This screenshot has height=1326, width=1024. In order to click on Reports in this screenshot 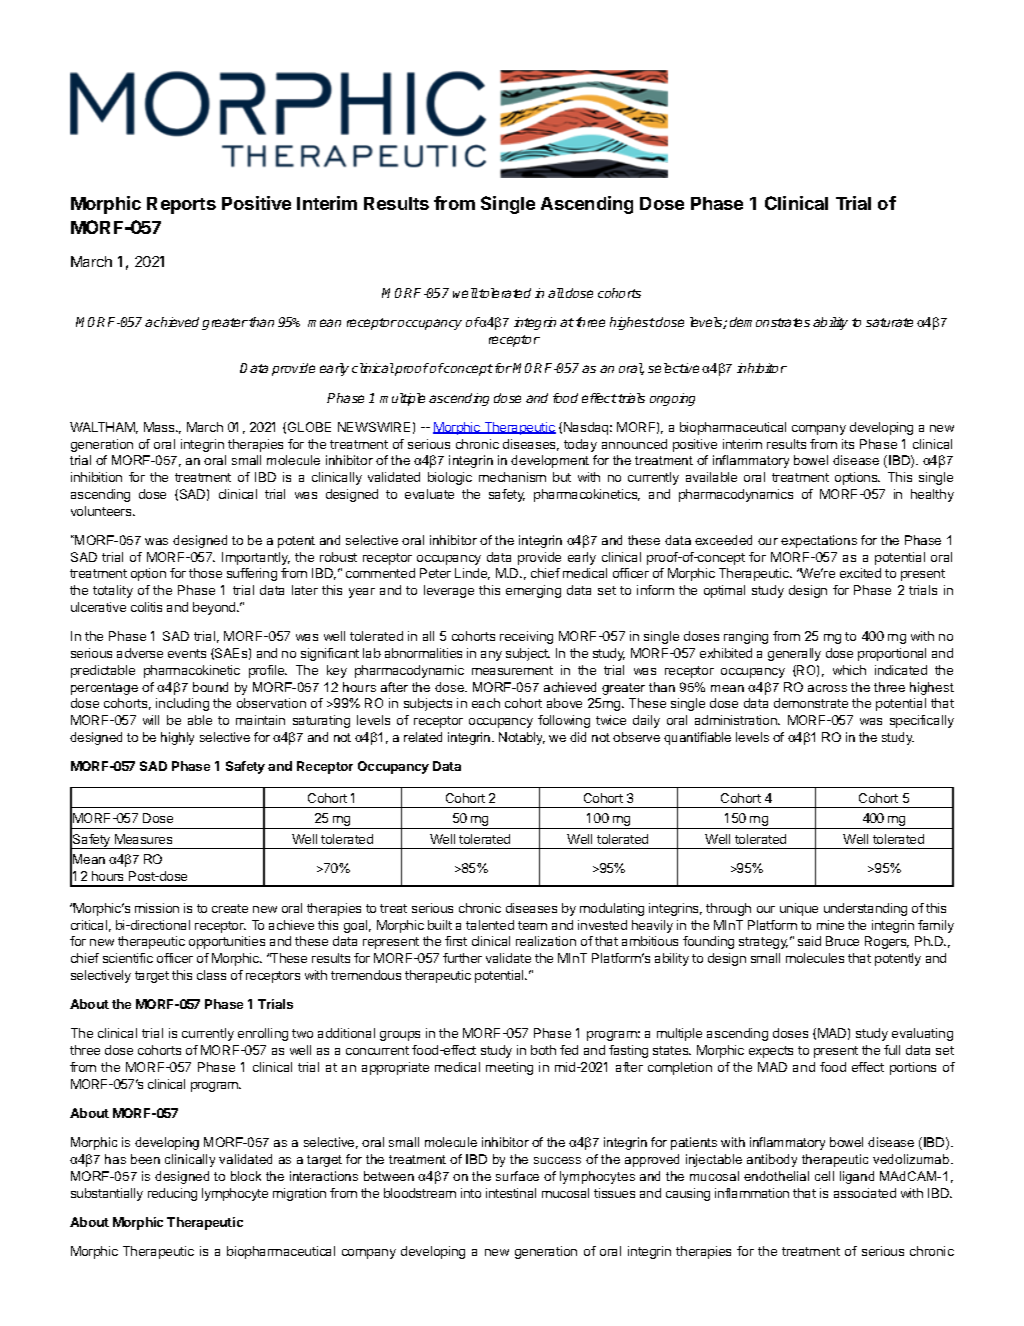, I will do `click(181, 205)`.
